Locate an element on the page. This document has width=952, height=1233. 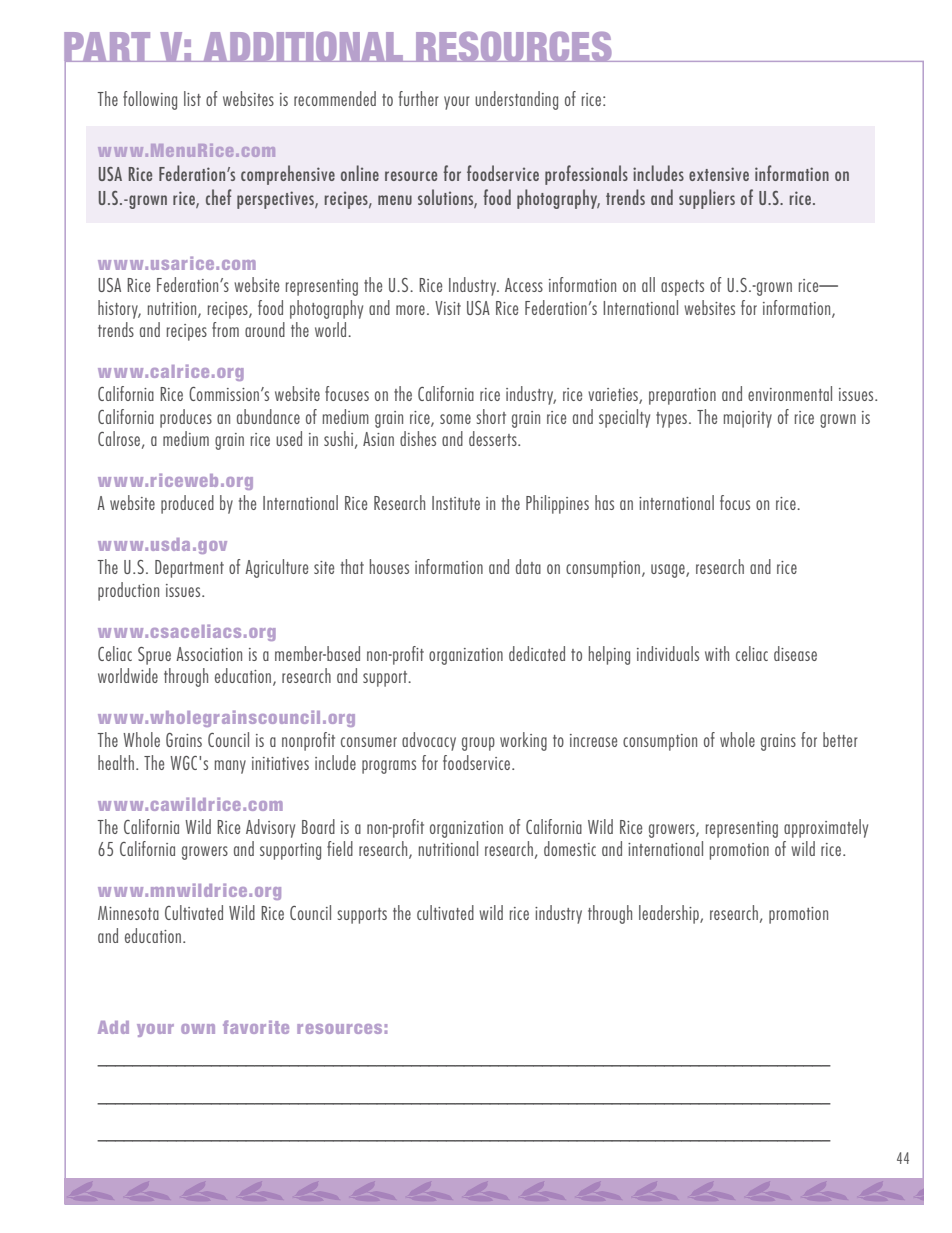
with is located at coordinates (717, 653).
